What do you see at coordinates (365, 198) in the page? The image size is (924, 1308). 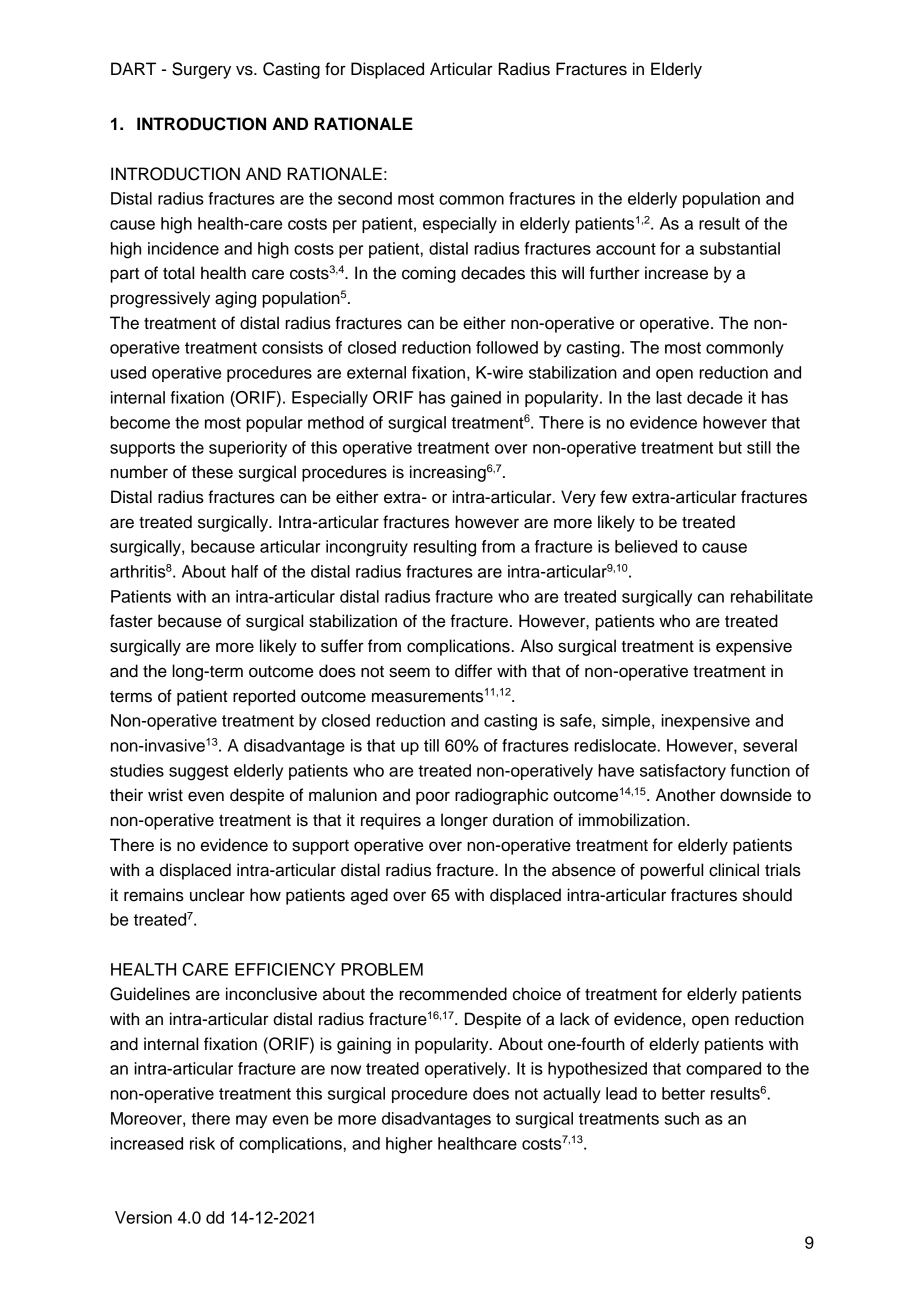 I see `second` at bounding box center [365, 198].
